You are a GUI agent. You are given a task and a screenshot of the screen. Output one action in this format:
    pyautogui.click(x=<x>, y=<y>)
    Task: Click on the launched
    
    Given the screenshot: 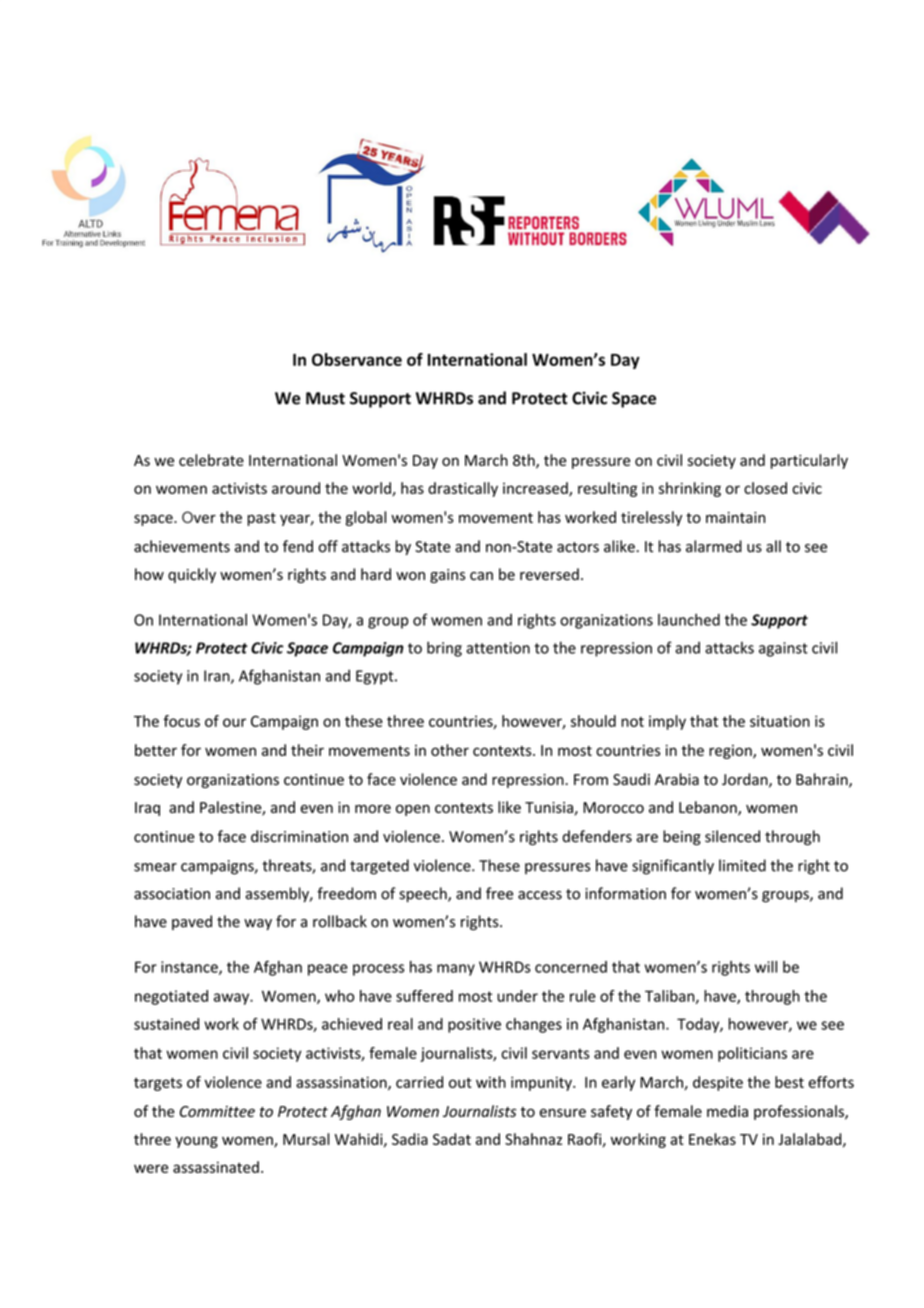 What is the action you would take?
    pyautogui.click(x=689, y=620)
